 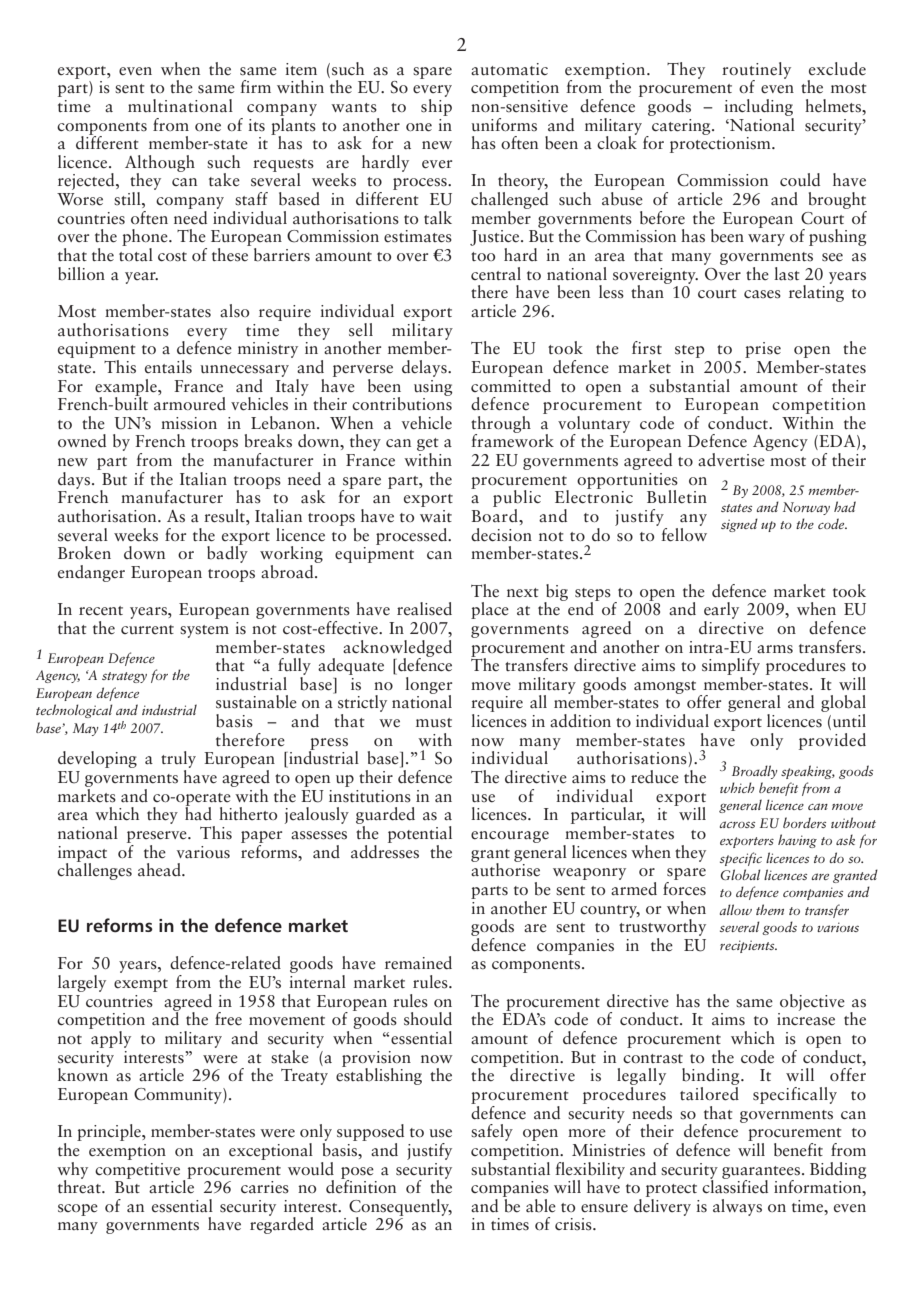 What do you see at coordinates (137, 1171) in the screenshot?
I see `competitive` at bounding box center [137, 1171].
